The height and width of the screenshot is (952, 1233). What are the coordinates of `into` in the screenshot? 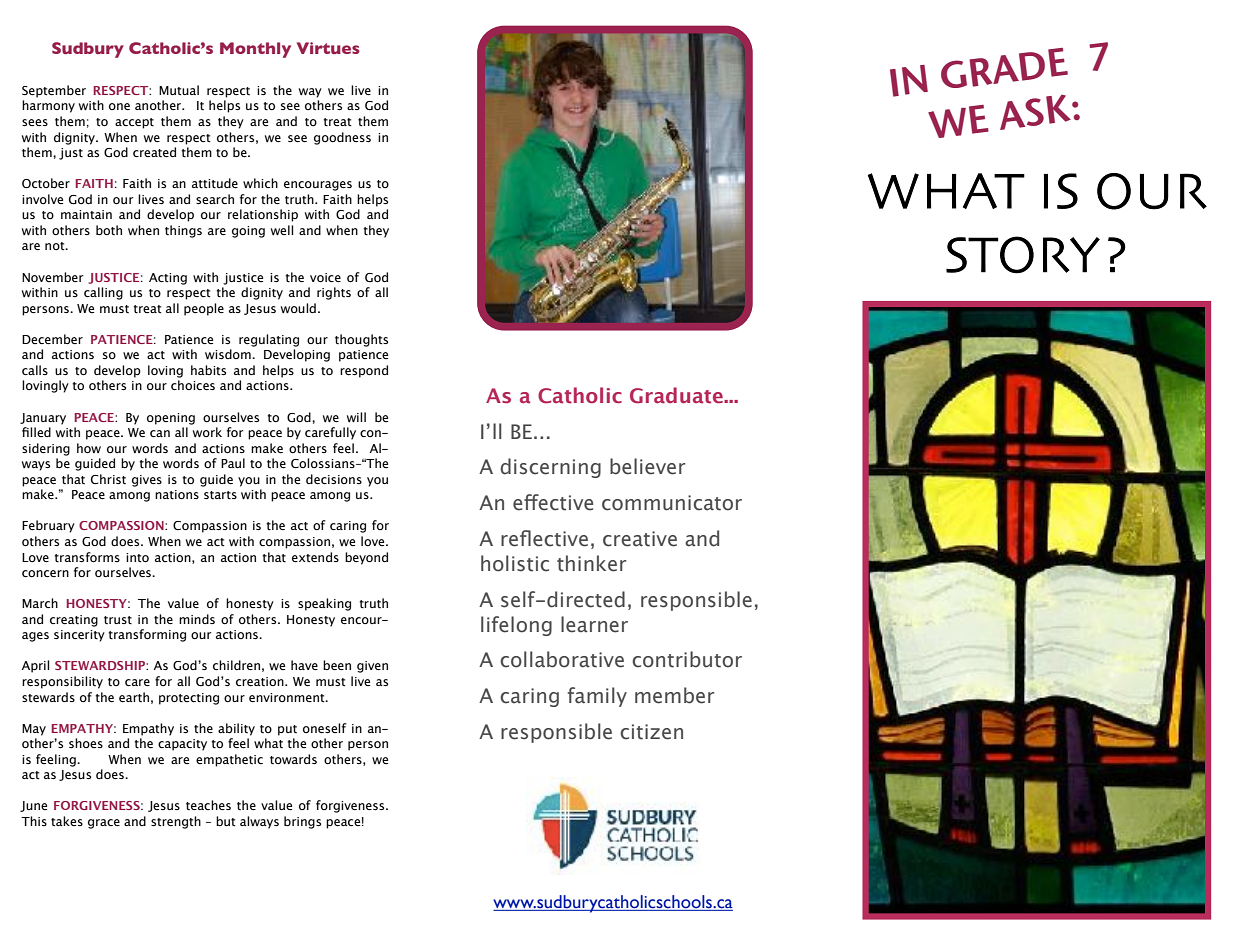 It's located at (137, 558).
